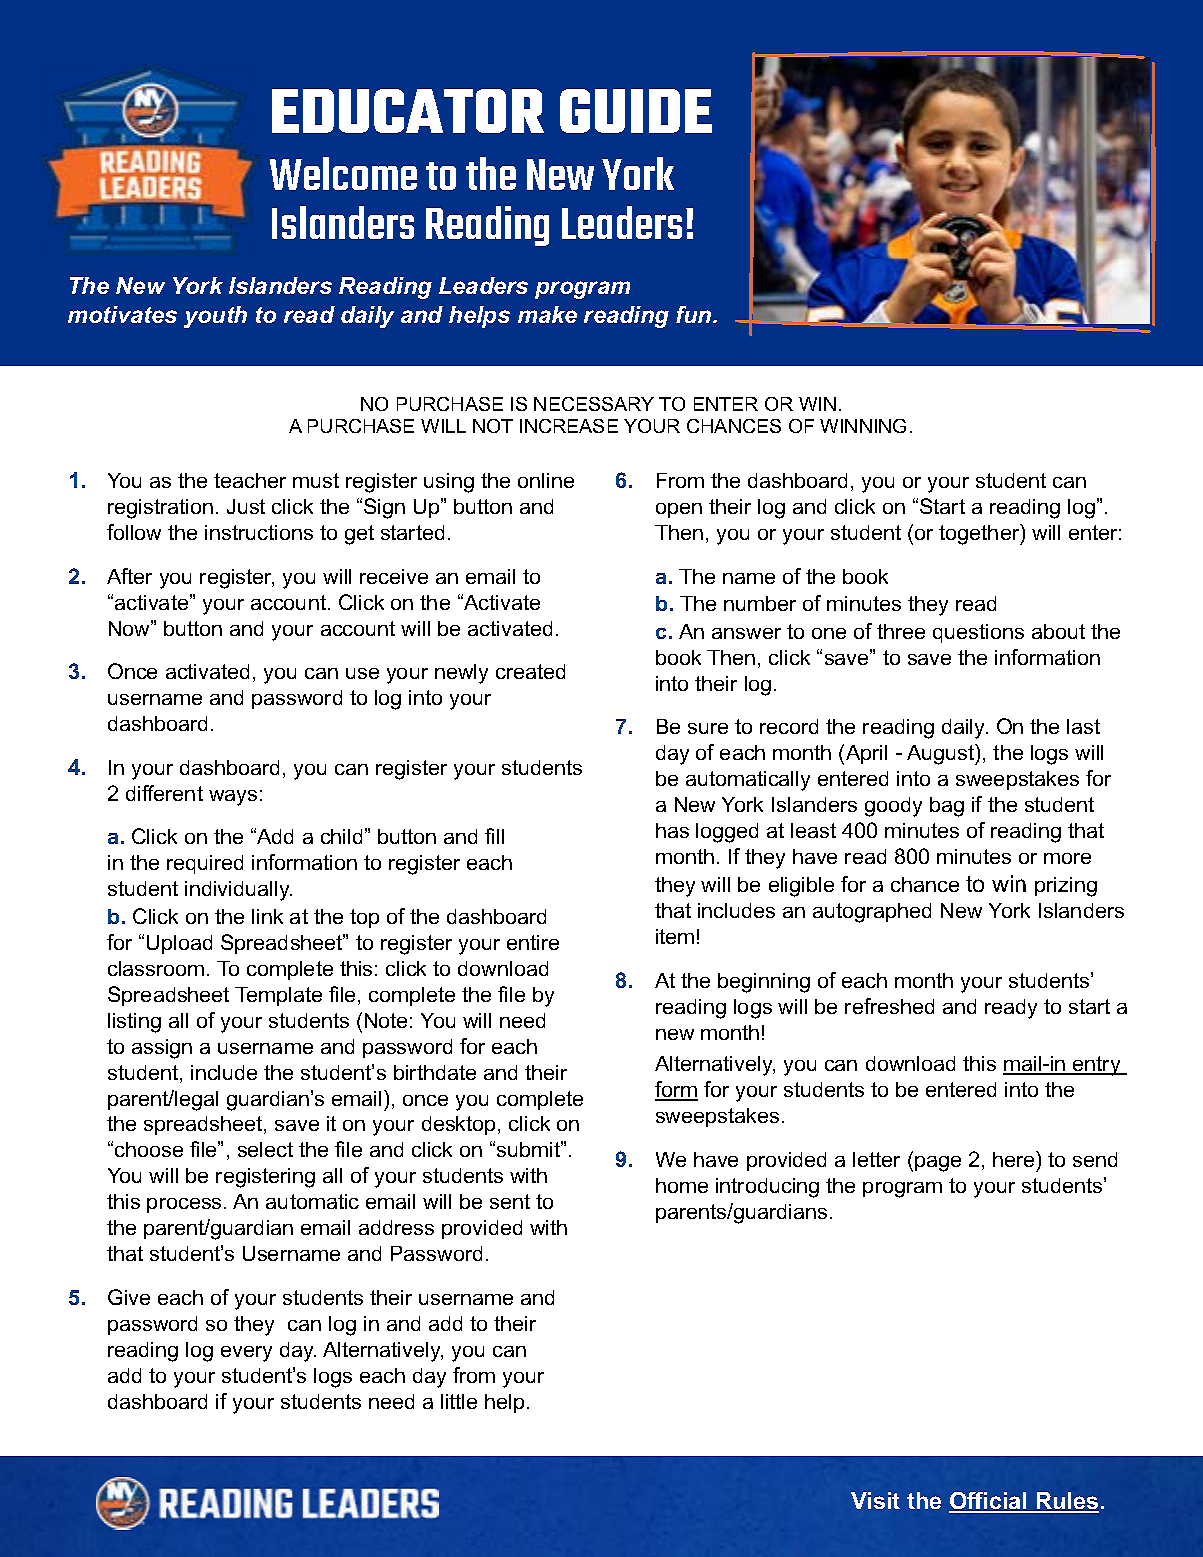  What do you see at coordinates (636, 111) in the image?
I see `GUIDE` at bounding box center [636, 111].
